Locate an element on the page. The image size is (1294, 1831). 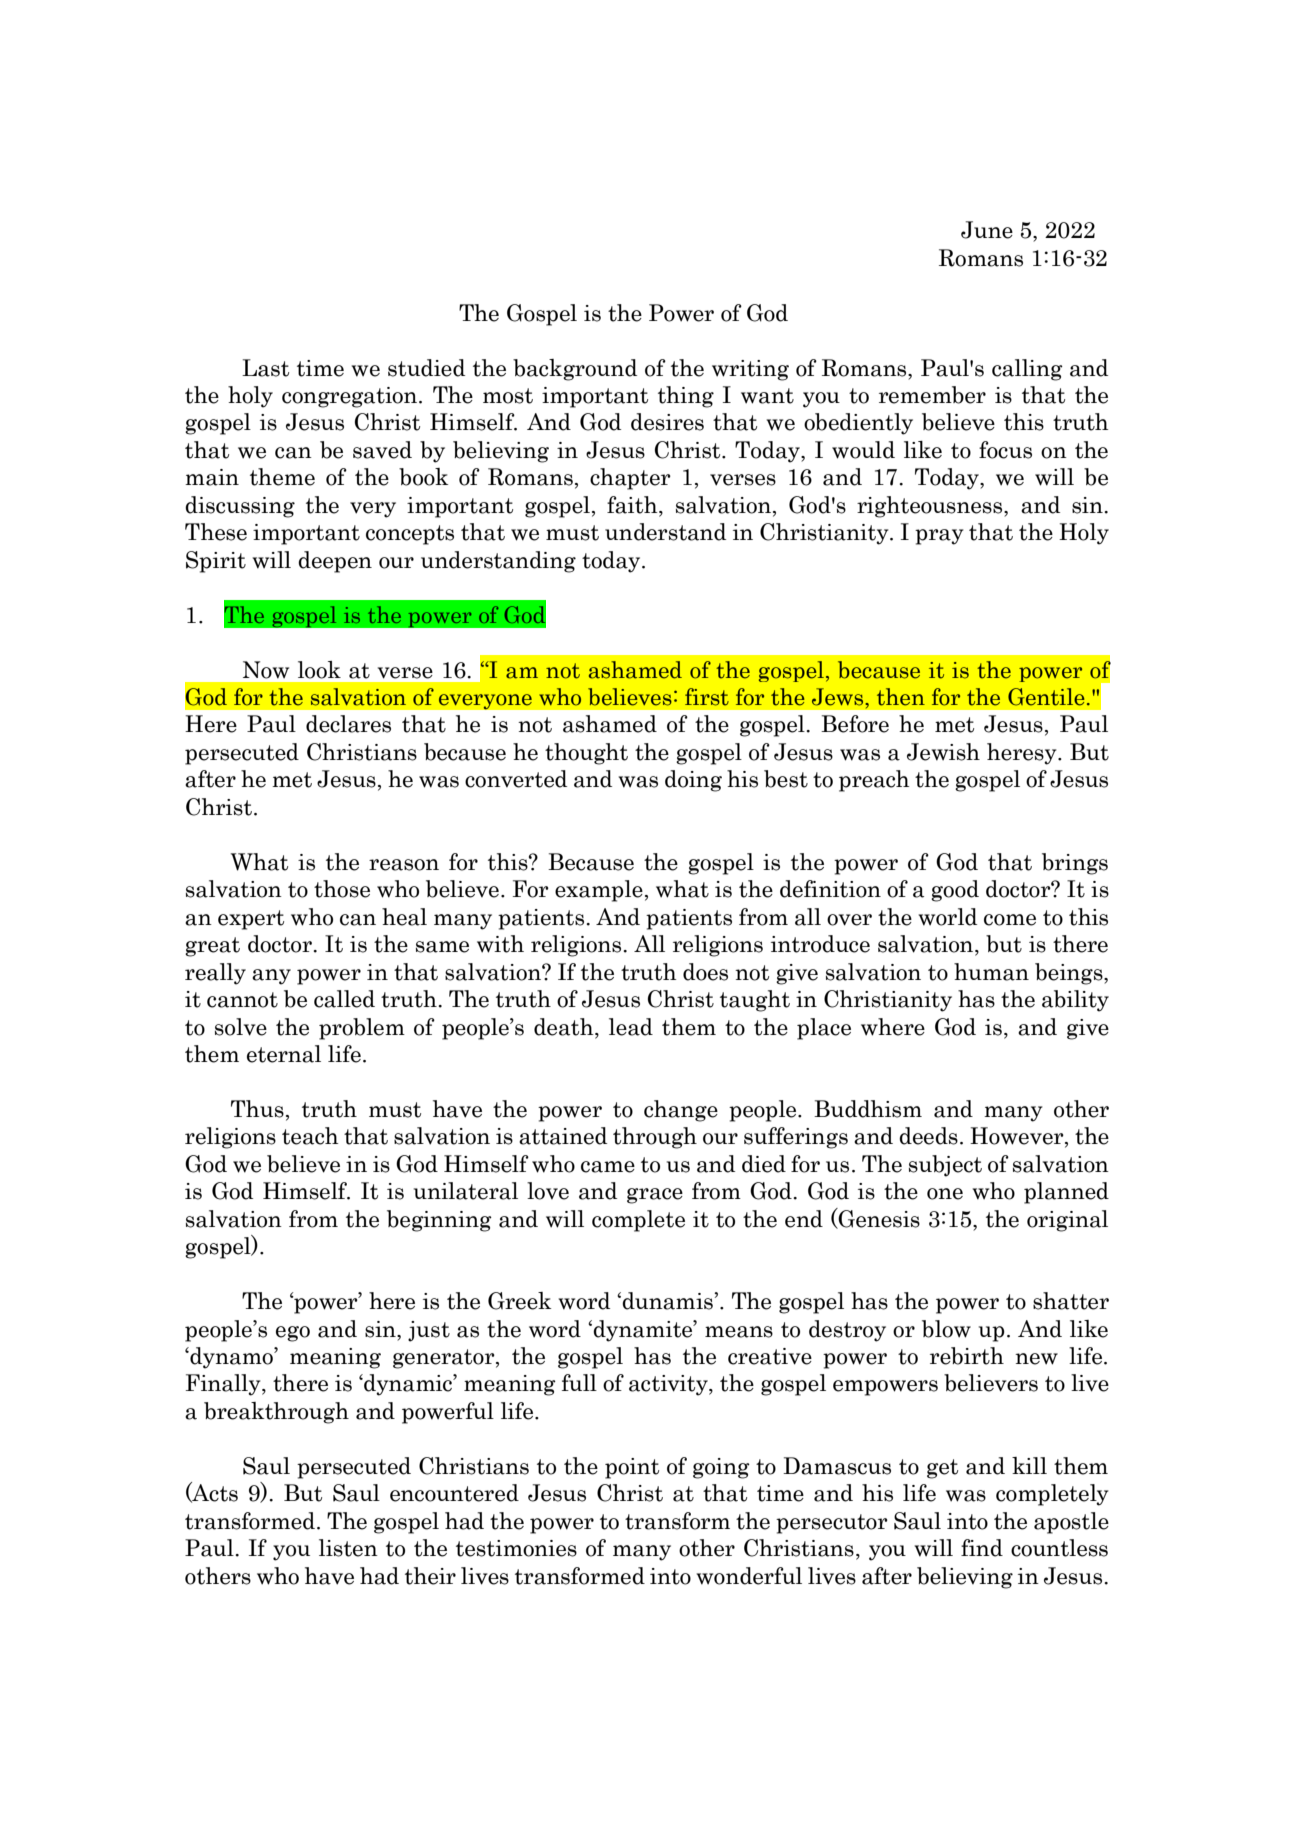
look is located at coordinates (319, 670).
